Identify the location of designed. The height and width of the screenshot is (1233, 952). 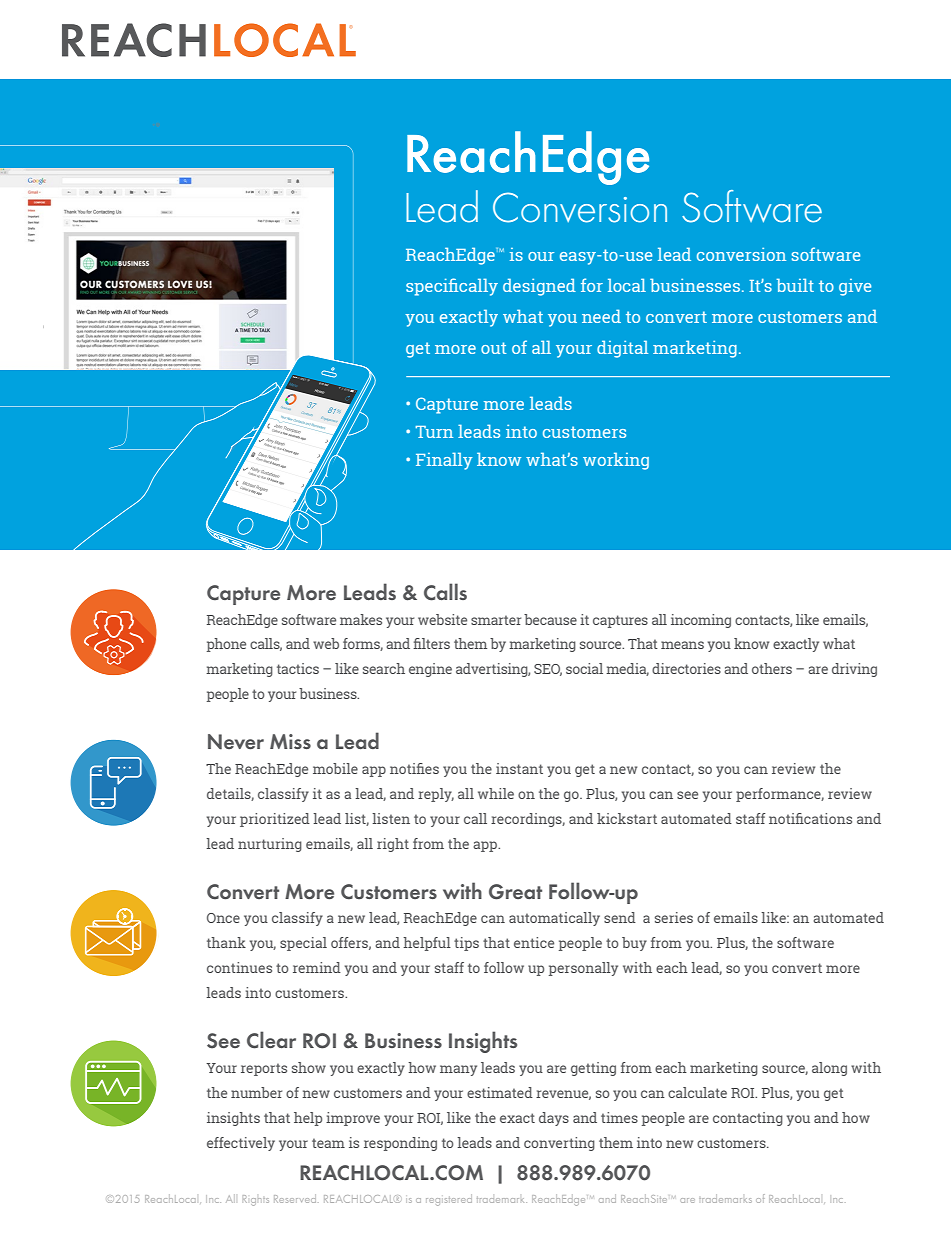
(539, 287).
